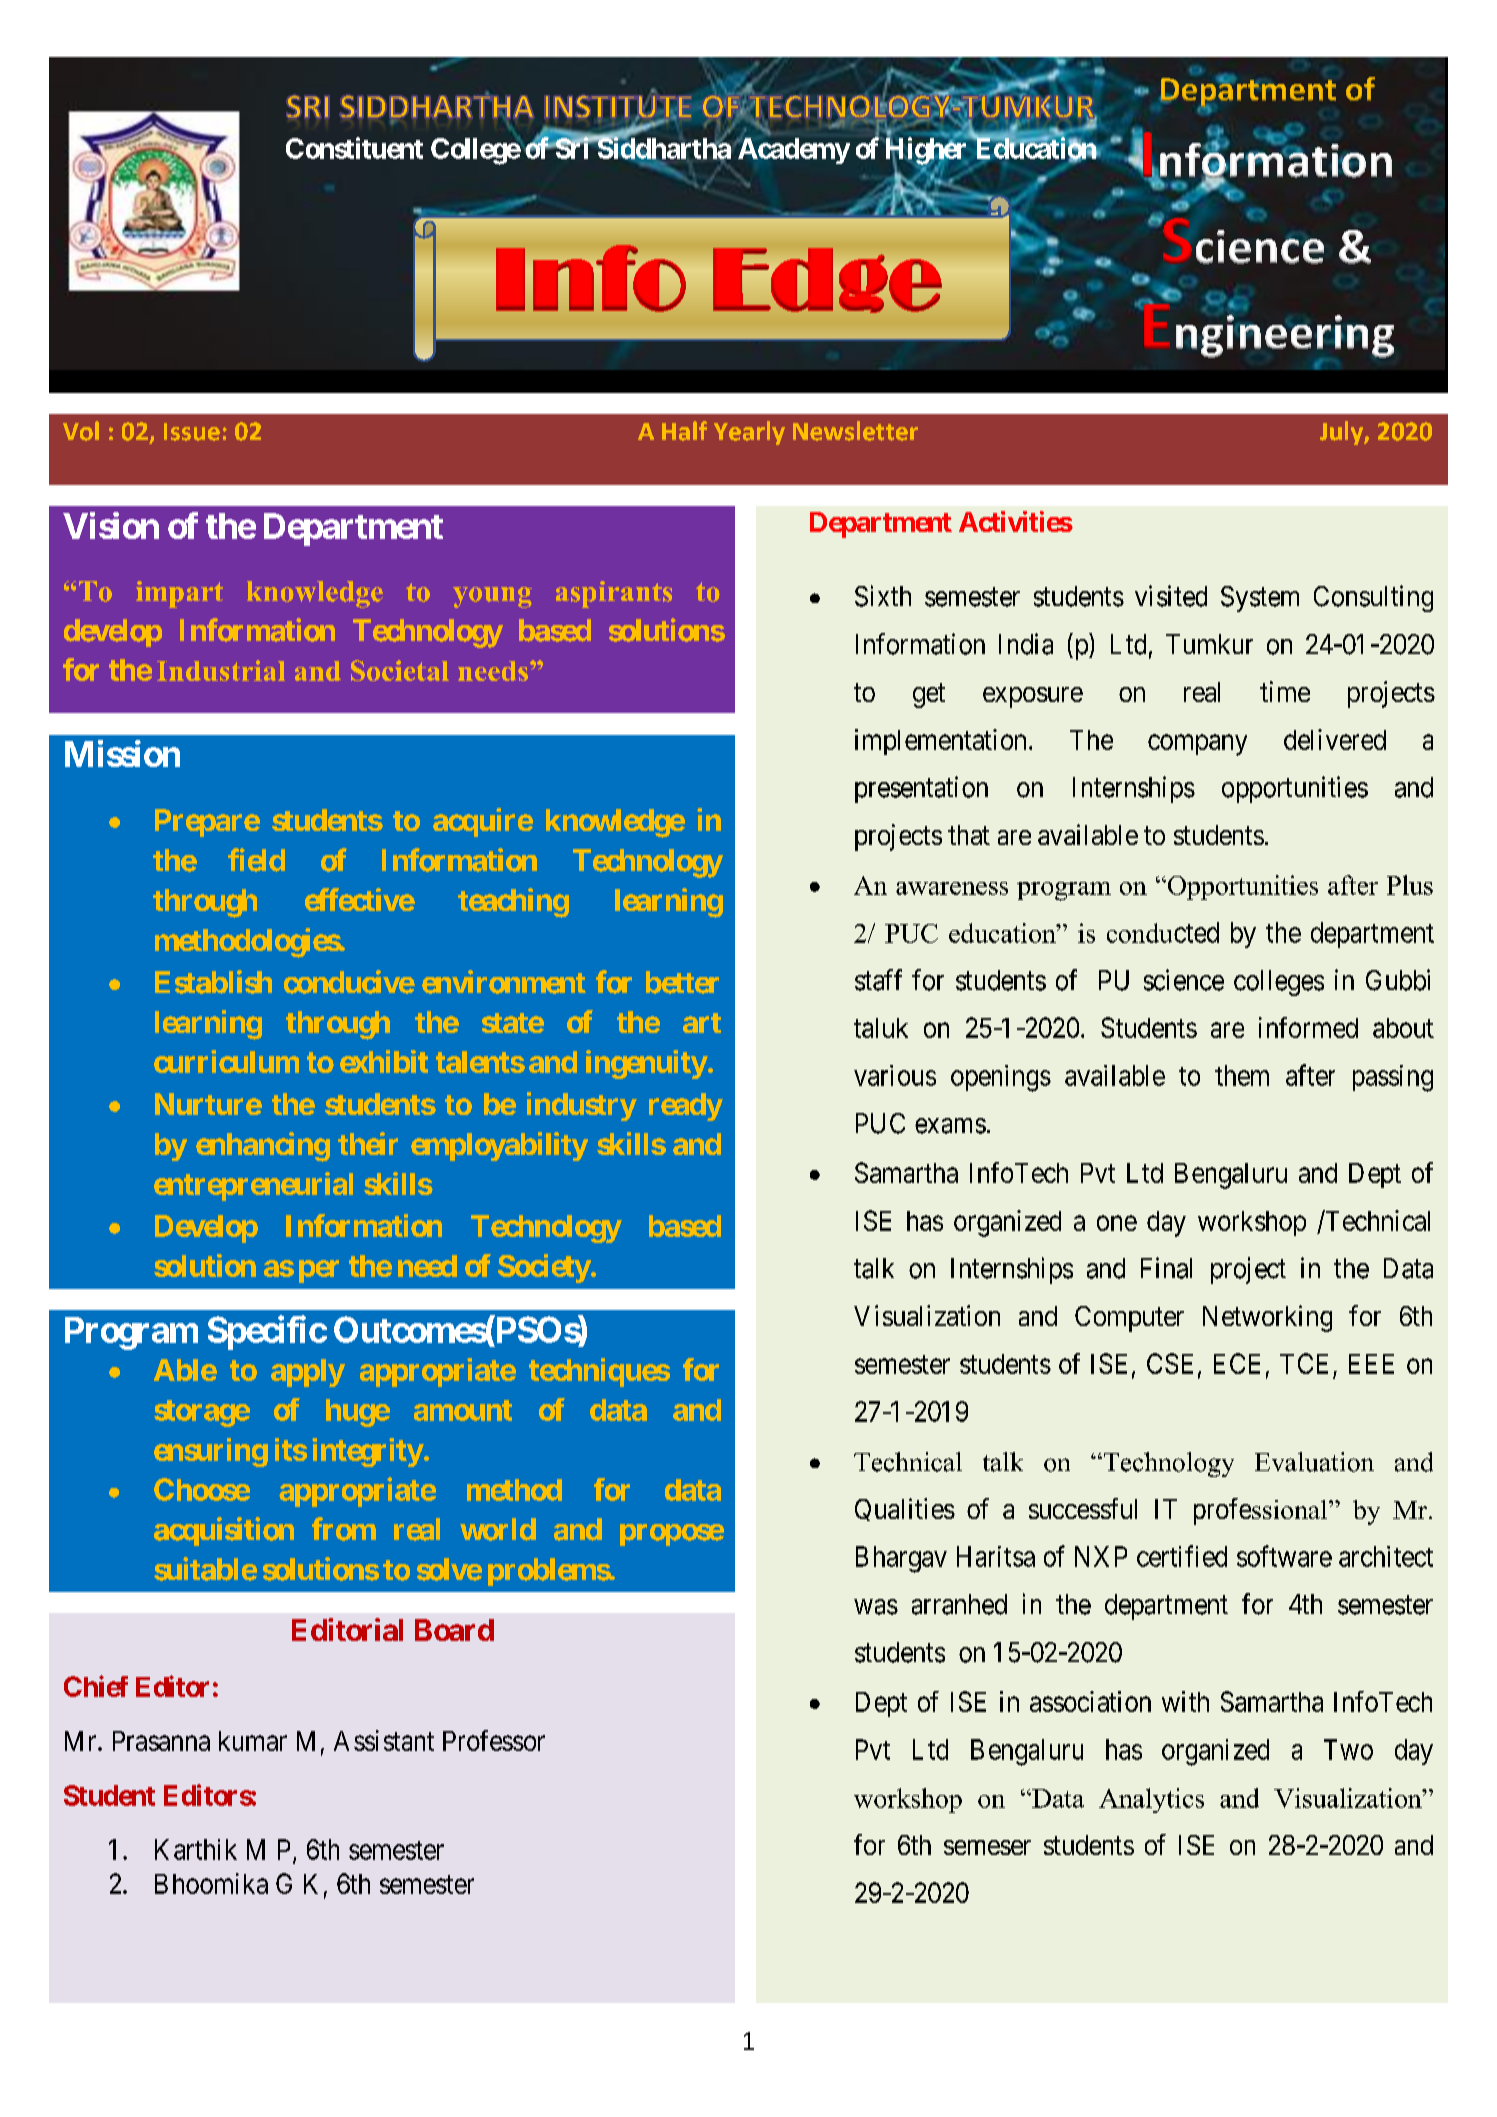 The height and width of the screenshot is (2117, 1497). Describe the element at coordinates (921, 789) in the screenshot. I see `presentation` at that location.
